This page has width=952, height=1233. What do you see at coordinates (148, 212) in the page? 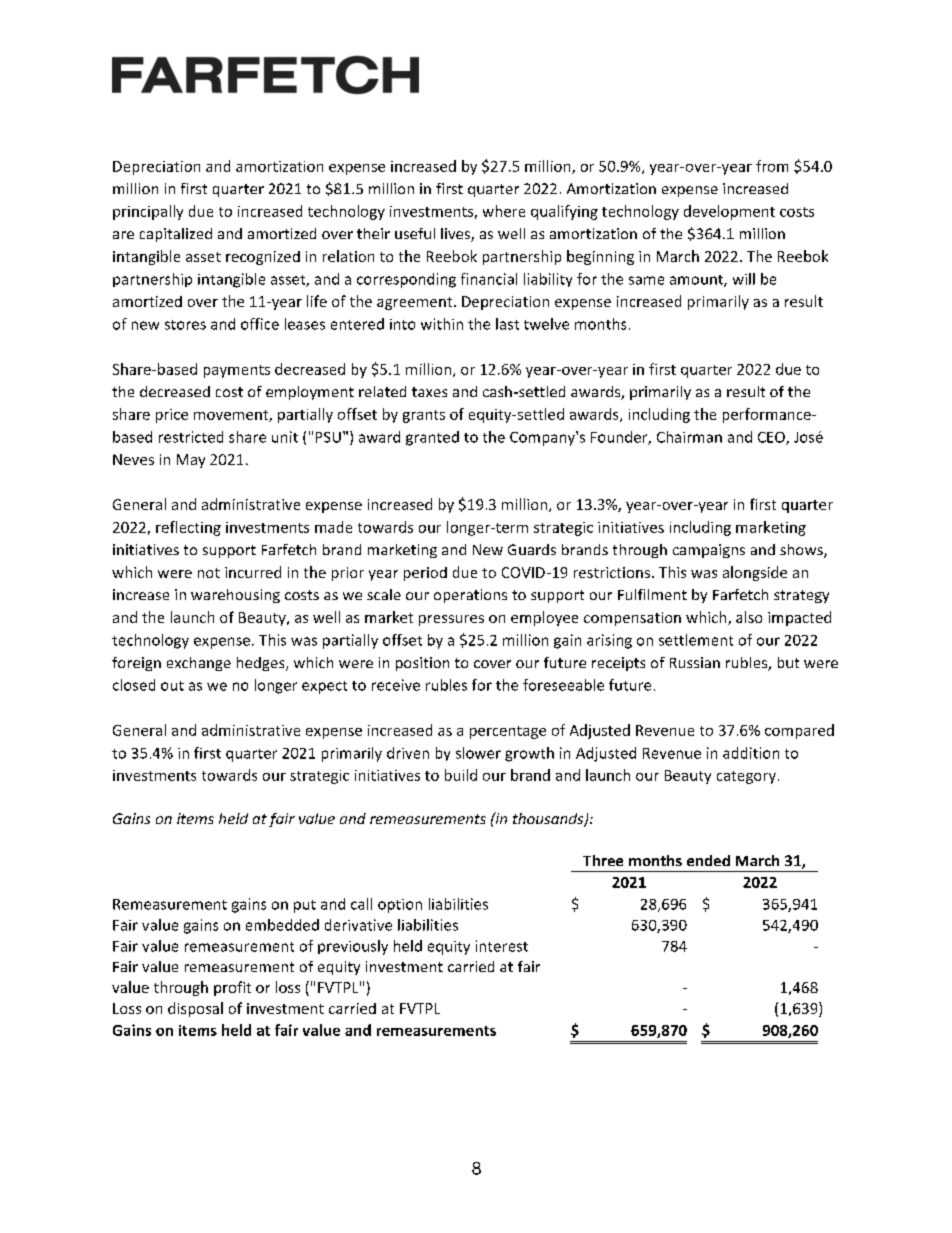
I see `principally` at bounding box center [148, 212].
